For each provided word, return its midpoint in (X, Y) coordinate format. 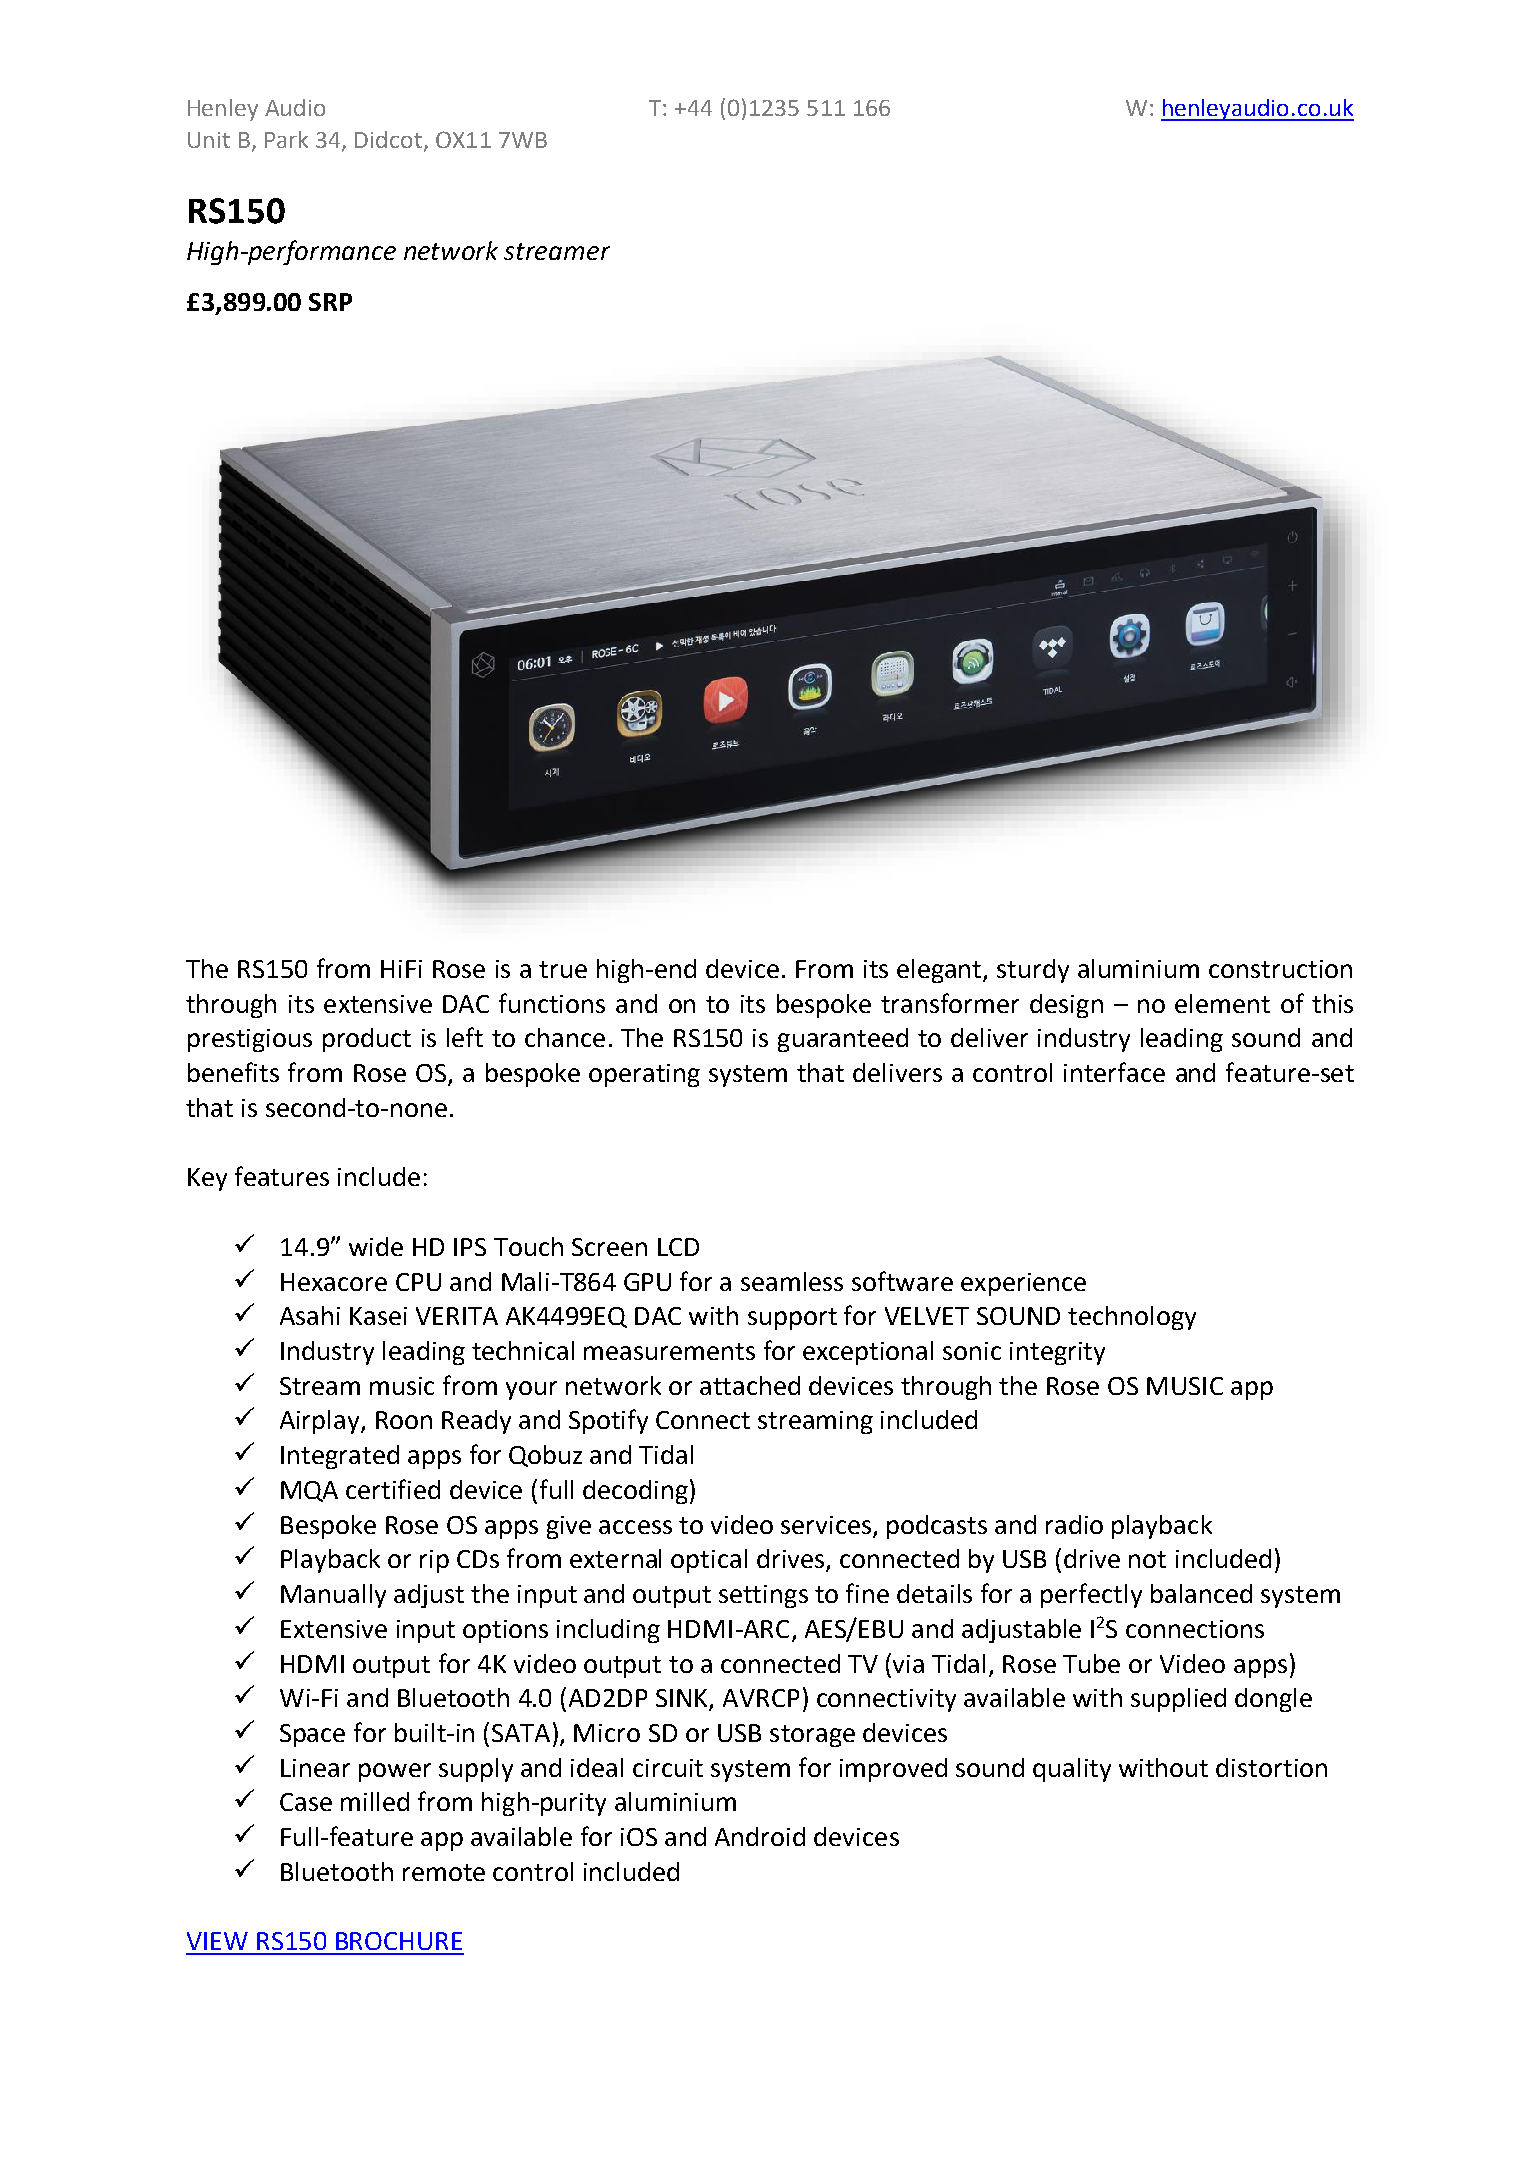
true (563, 969)
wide (376, 1246)
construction (1280, 969)
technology (1132, 1318)
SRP (330, 302)
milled (375, 1801)
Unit (209, 140)
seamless (792, 1281)
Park (286, 139)
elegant (940, 971)
